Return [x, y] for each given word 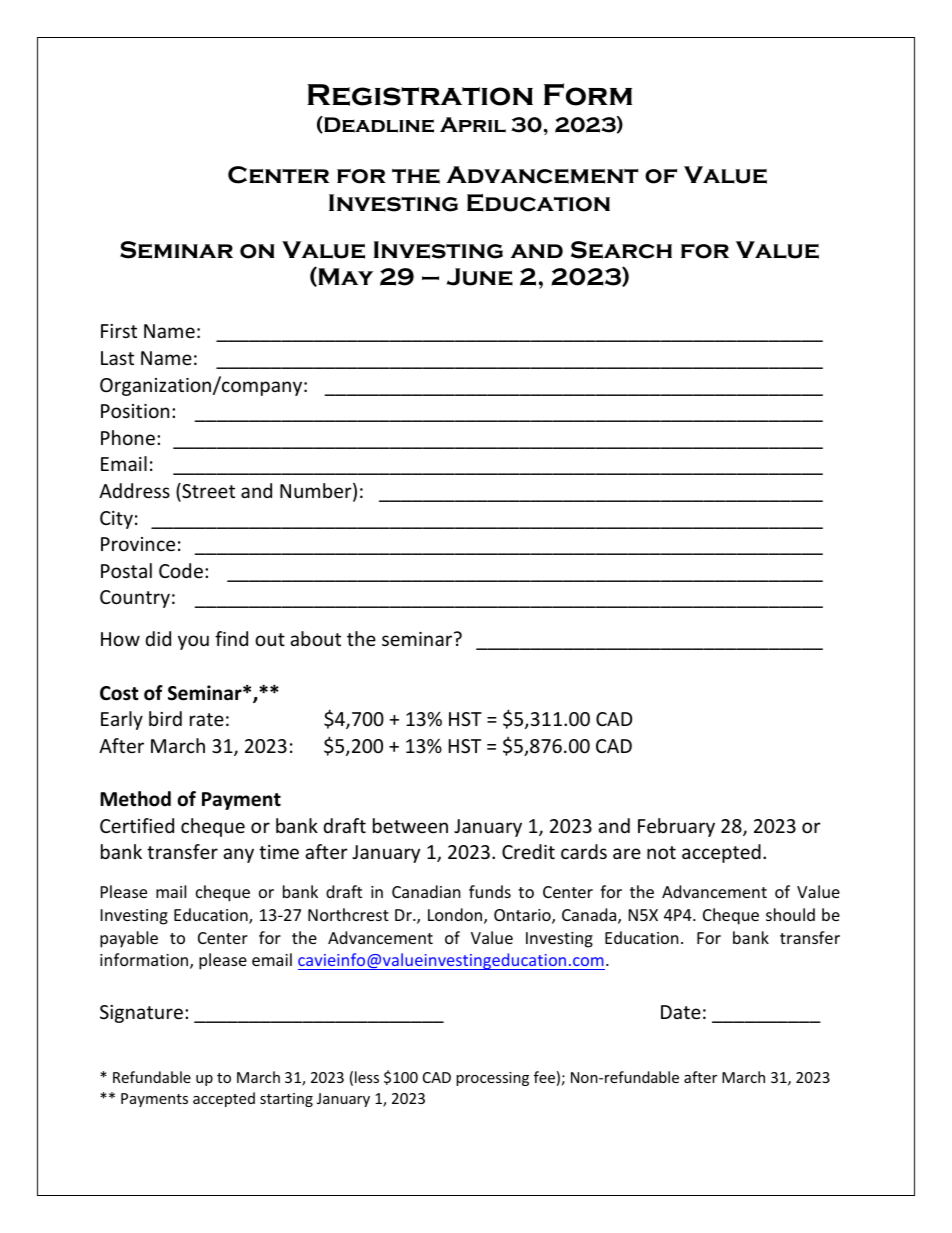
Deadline [378, 124]
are [627, 853]
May [344, 276]
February [676, 827]
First [119, 331]
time [279, 852]
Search [621, 250]
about [315, 638]
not [661, 852]
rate [207, 719]
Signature [141, 1014]
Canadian [426, 891]
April [473, 125]
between [410, 825]
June [480, 277]
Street [207, 492]
